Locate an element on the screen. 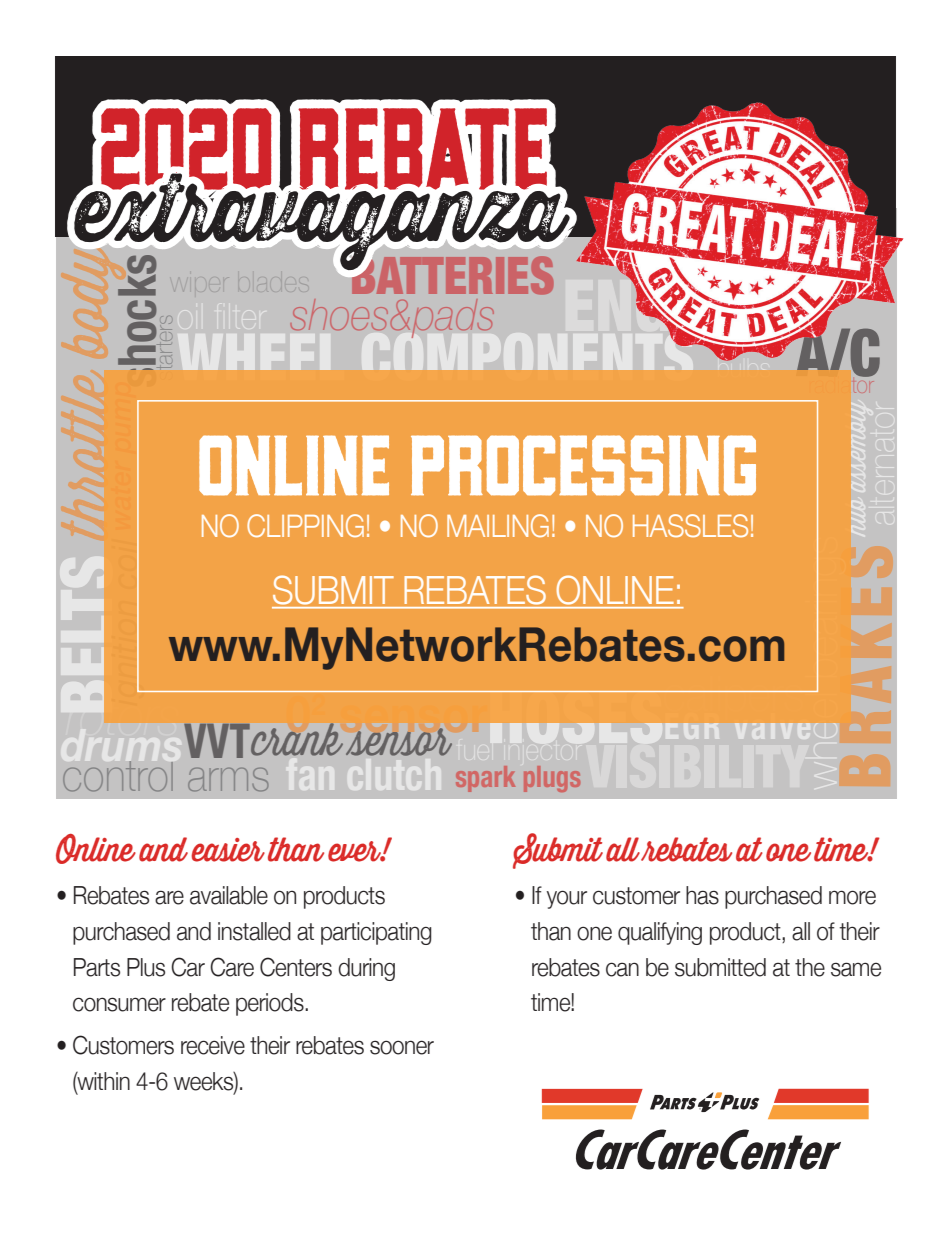  CLIPPING is located at coordinates (305, 525).
